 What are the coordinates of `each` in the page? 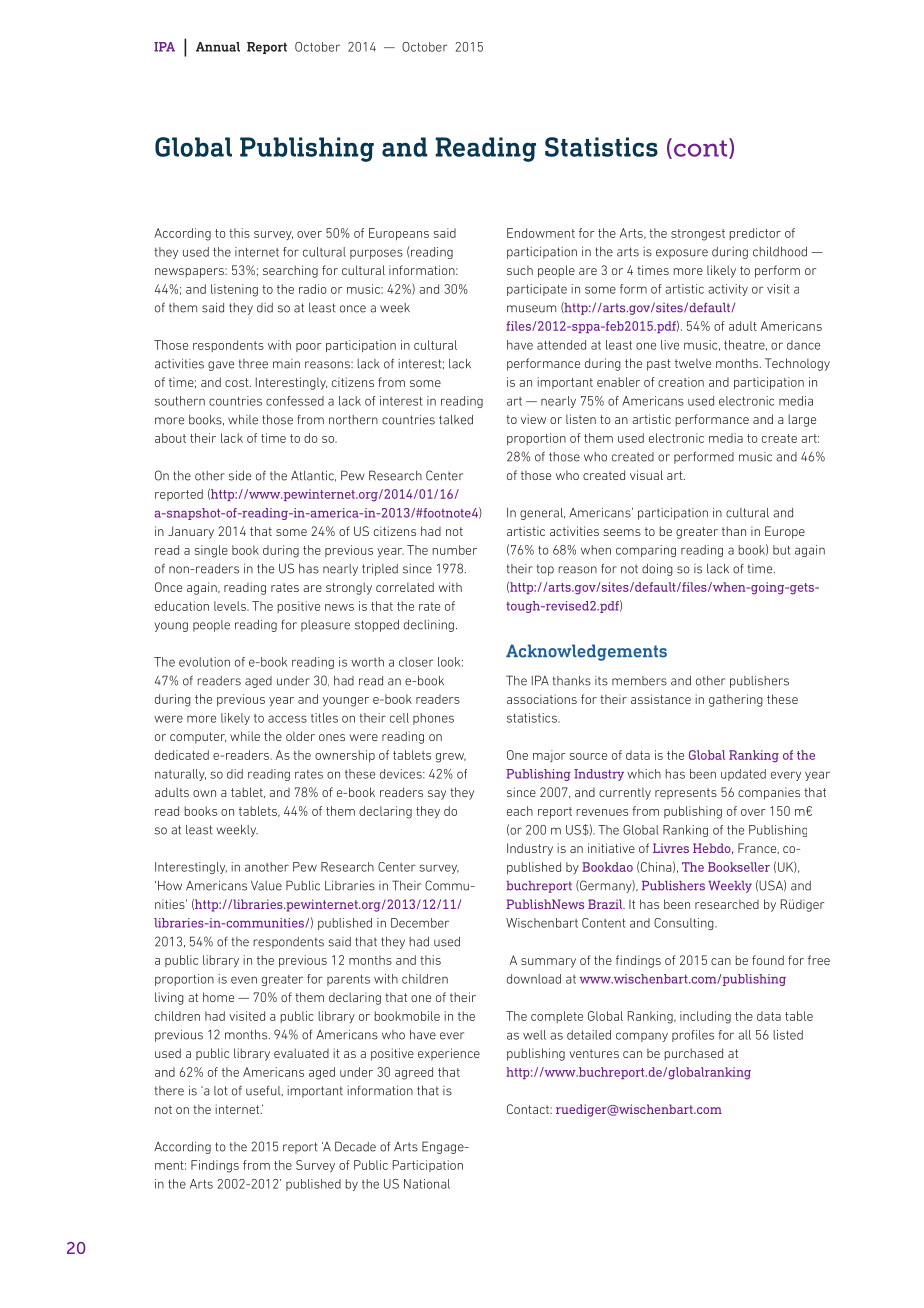 It's located at (520, 811).
